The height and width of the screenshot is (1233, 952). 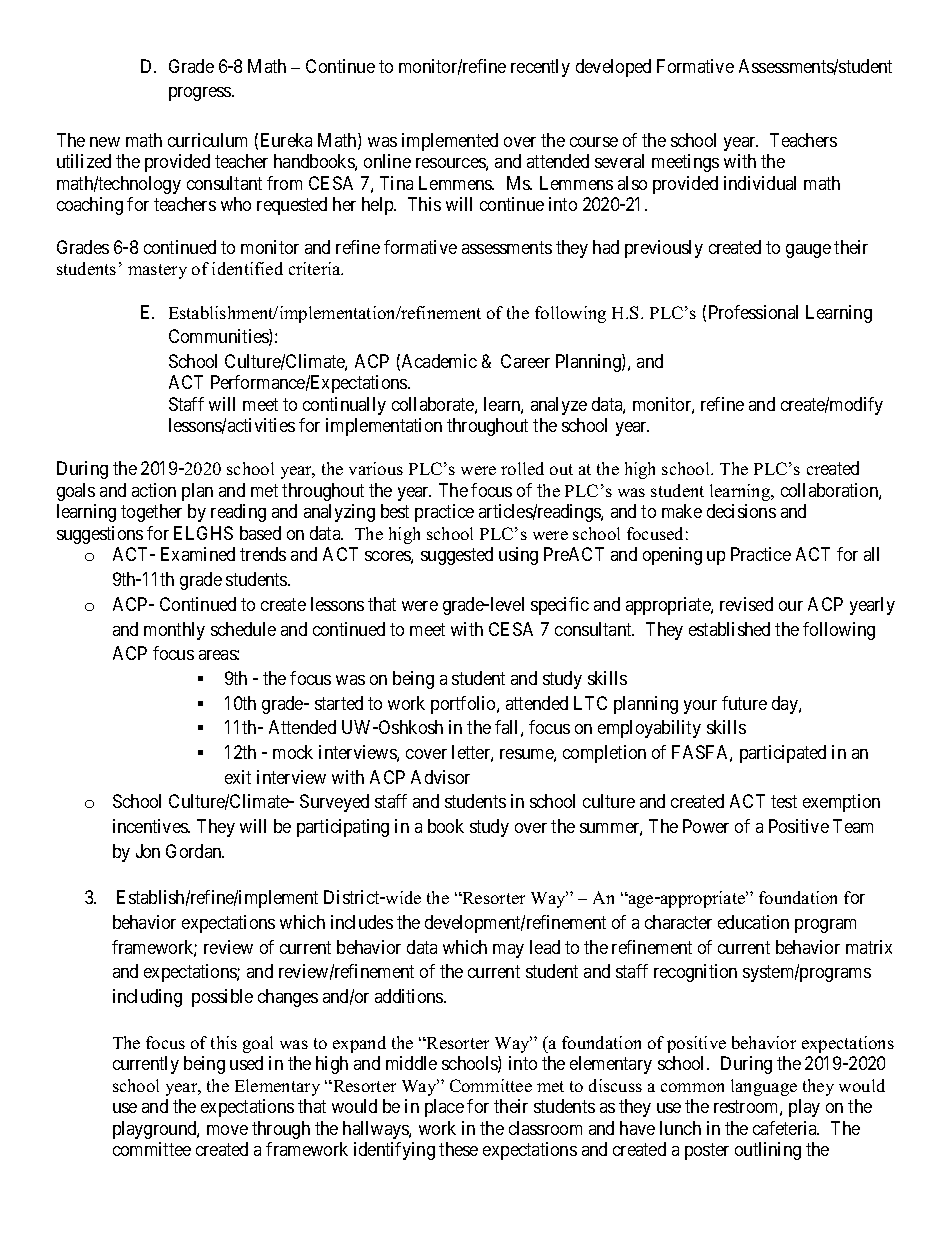 What do you see at coordinates (540, 68) in the screenshot?
I see `recently` at bounding box center [540, 68].
